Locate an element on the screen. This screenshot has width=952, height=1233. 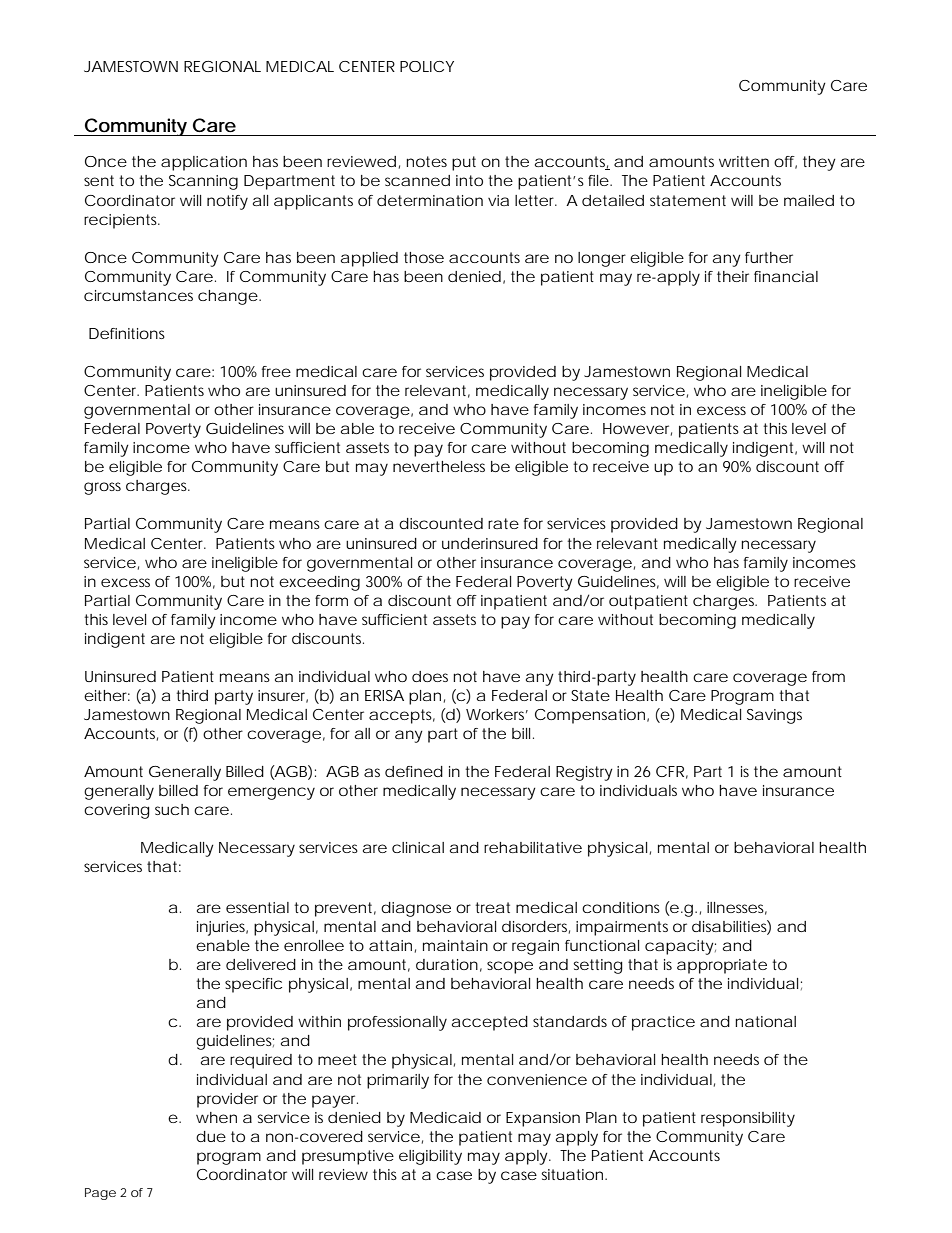
POLICY is located at coordinates (427, 66).
